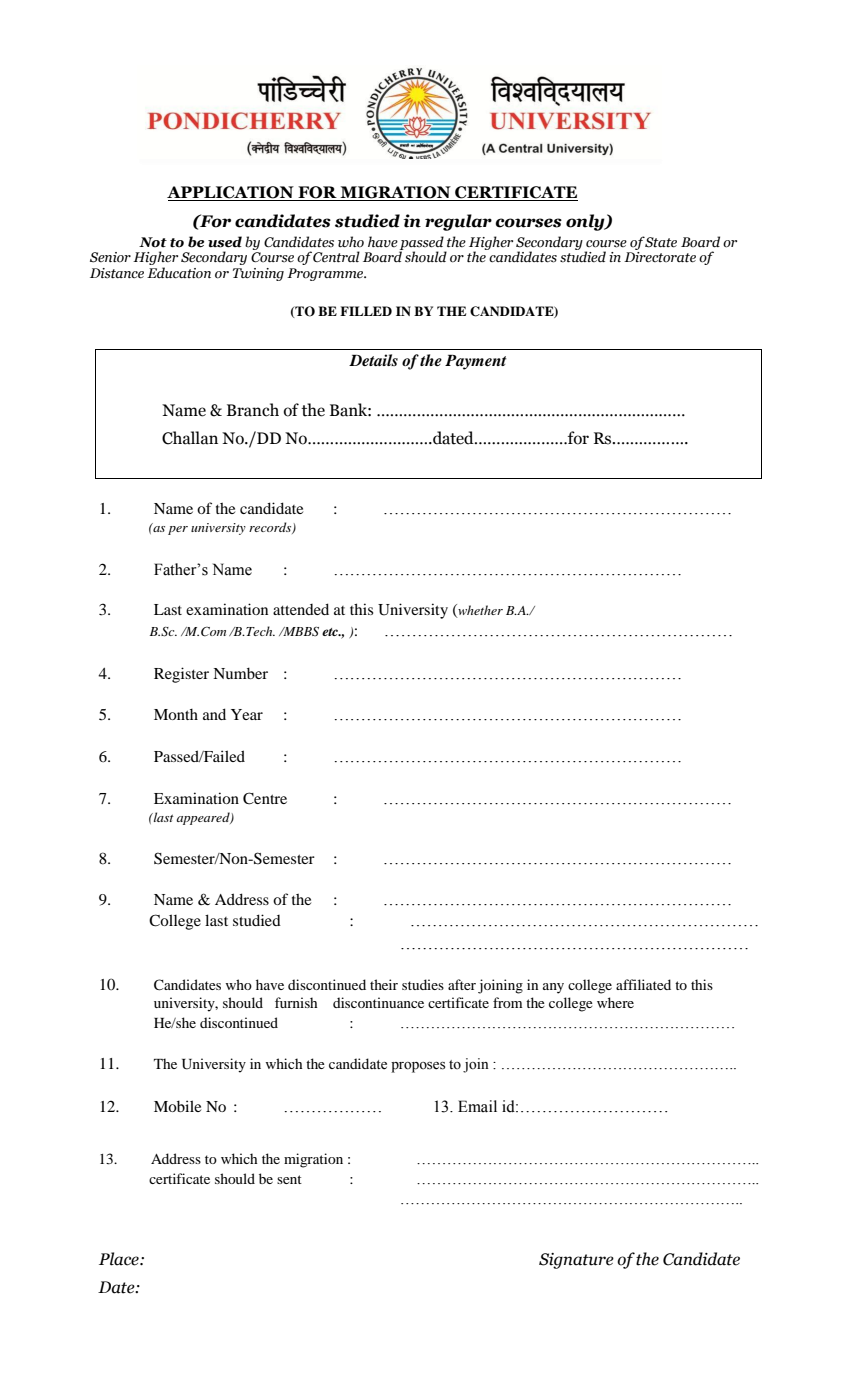 This screenshot has height=1400, width=849. What do you see at coordinates (331, 632) in the screenshot?
I see `etc` at bounding box center [331, 632].
